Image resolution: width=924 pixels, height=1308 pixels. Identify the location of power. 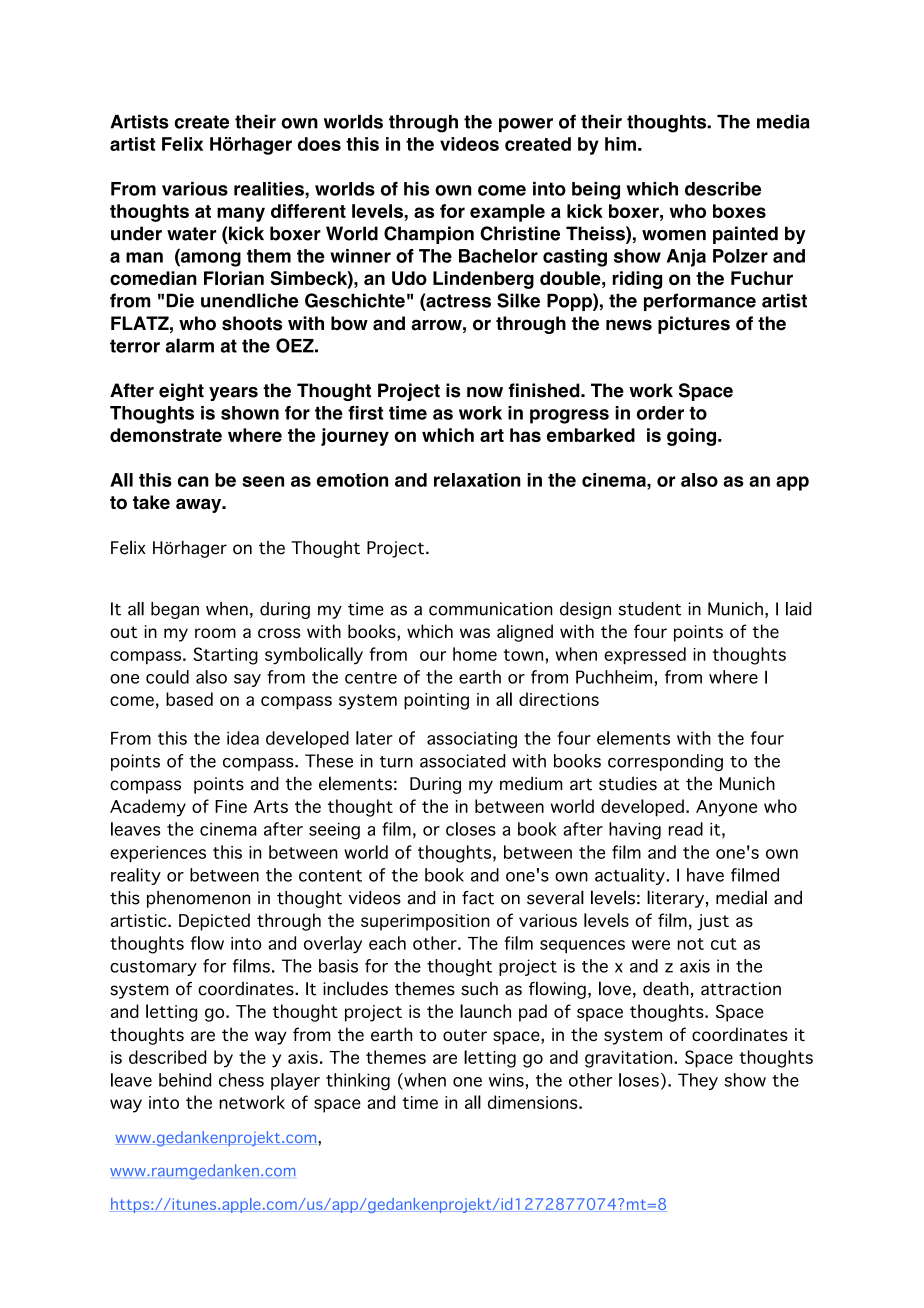
(526, 125).
